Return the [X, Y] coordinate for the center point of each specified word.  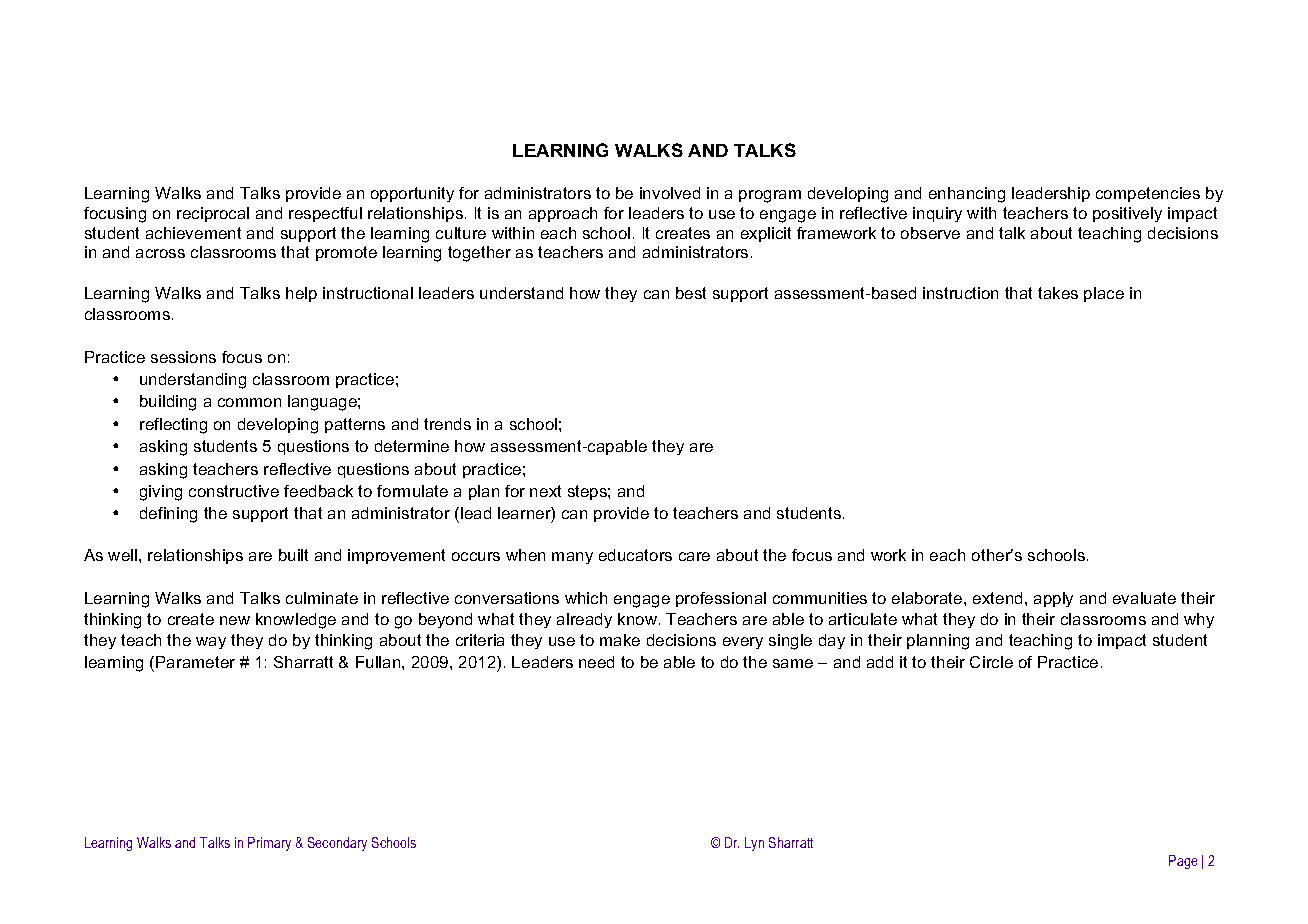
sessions [183, 357]
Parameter [195, 662]
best [691, 293]
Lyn [754, 844]
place [1104, 294]
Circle [991, 662]
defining [168, 515]
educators [635, 555]
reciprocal [213, 214]
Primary [269, 844]
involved [670, 193]
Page [1183, 862]
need [596, 662]
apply [1053, 599]
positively [1127, 214]
